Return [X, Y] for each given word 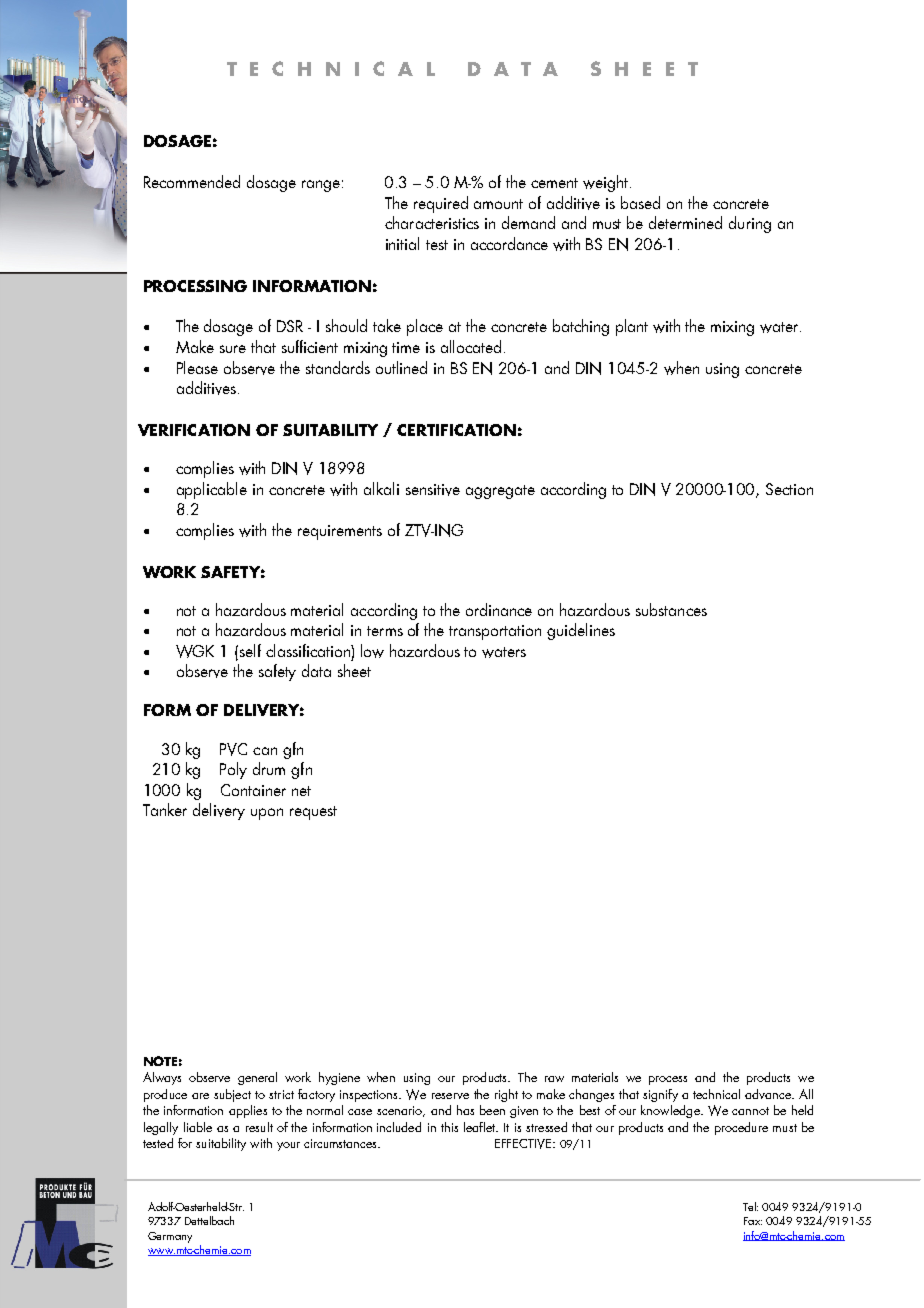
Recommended [192, 181]
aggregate [500, 492]
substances [671, 609]
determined [685, 222]
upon [267, 814]
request [313, 813]
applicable [212, 490]
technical [716, 1094]
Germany [170, 1237]
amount [498, 204]
